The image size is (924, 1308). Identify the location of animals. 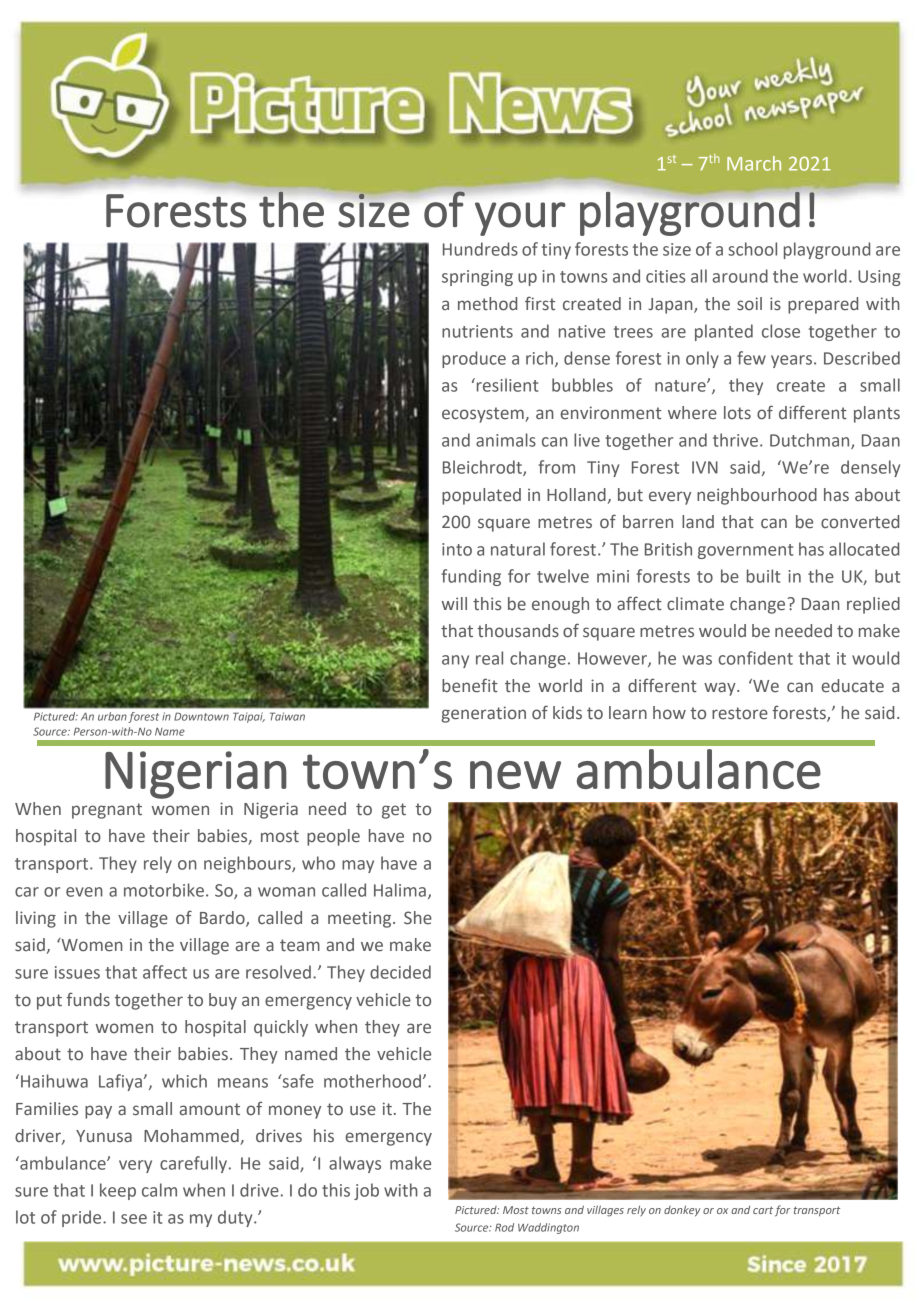
(506, 440).
